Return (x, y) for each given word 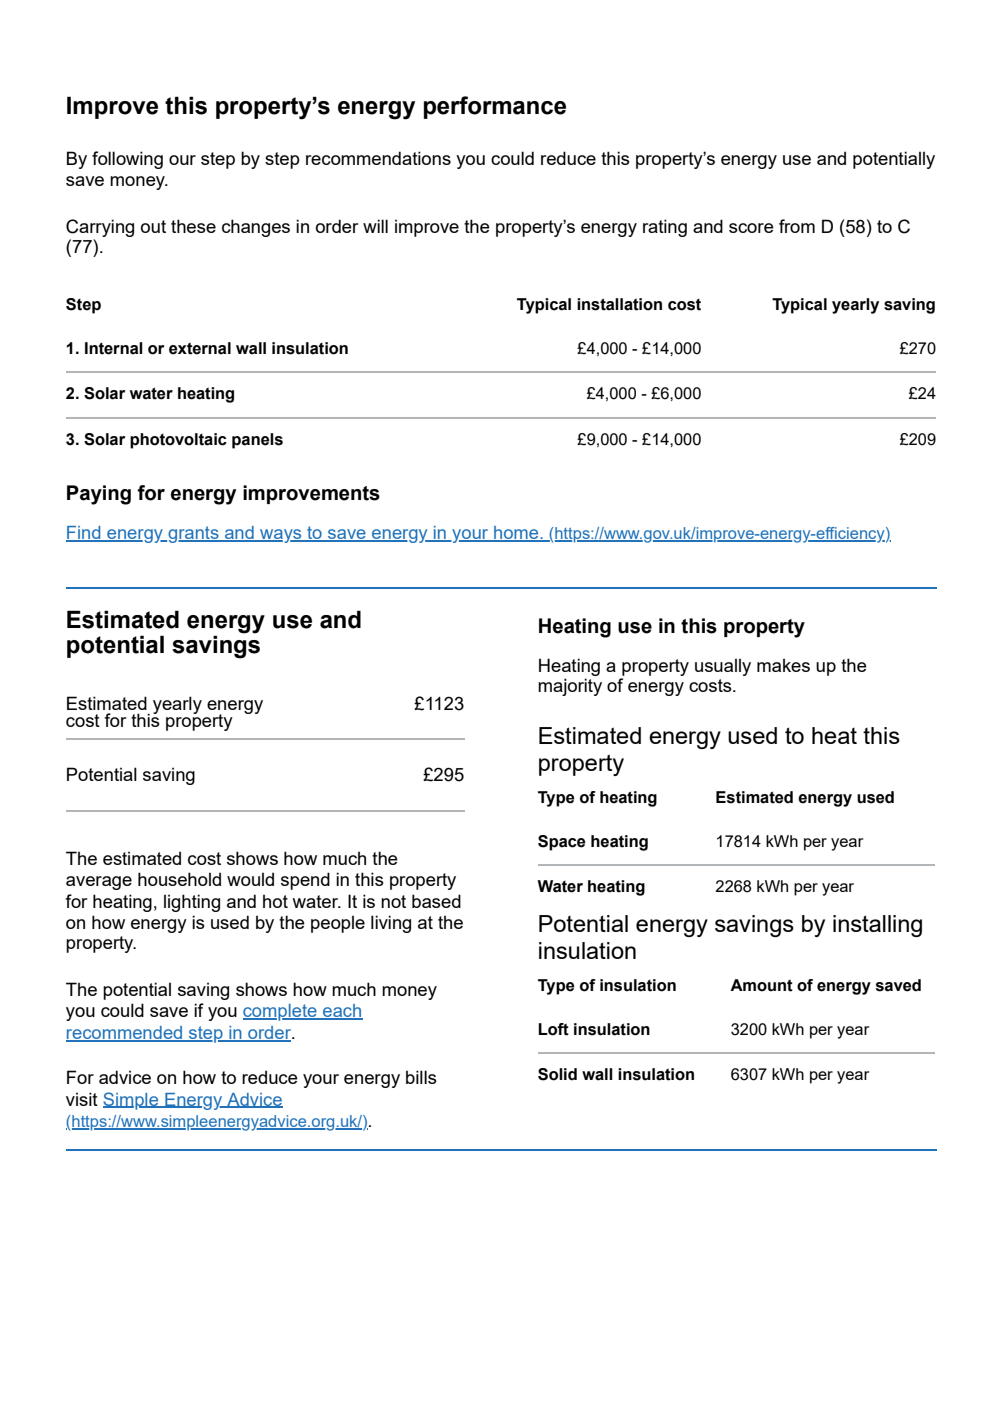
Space (562, 843)
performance (495, 107)
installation (619, 304)
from (797, 226)
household (179, 879)
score (751, 228)
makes (783, 665)
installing (877, 926)
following (127, 160)
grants (193, 534)
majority (570, 687)
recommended (125, 1033)
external (200, 348)
